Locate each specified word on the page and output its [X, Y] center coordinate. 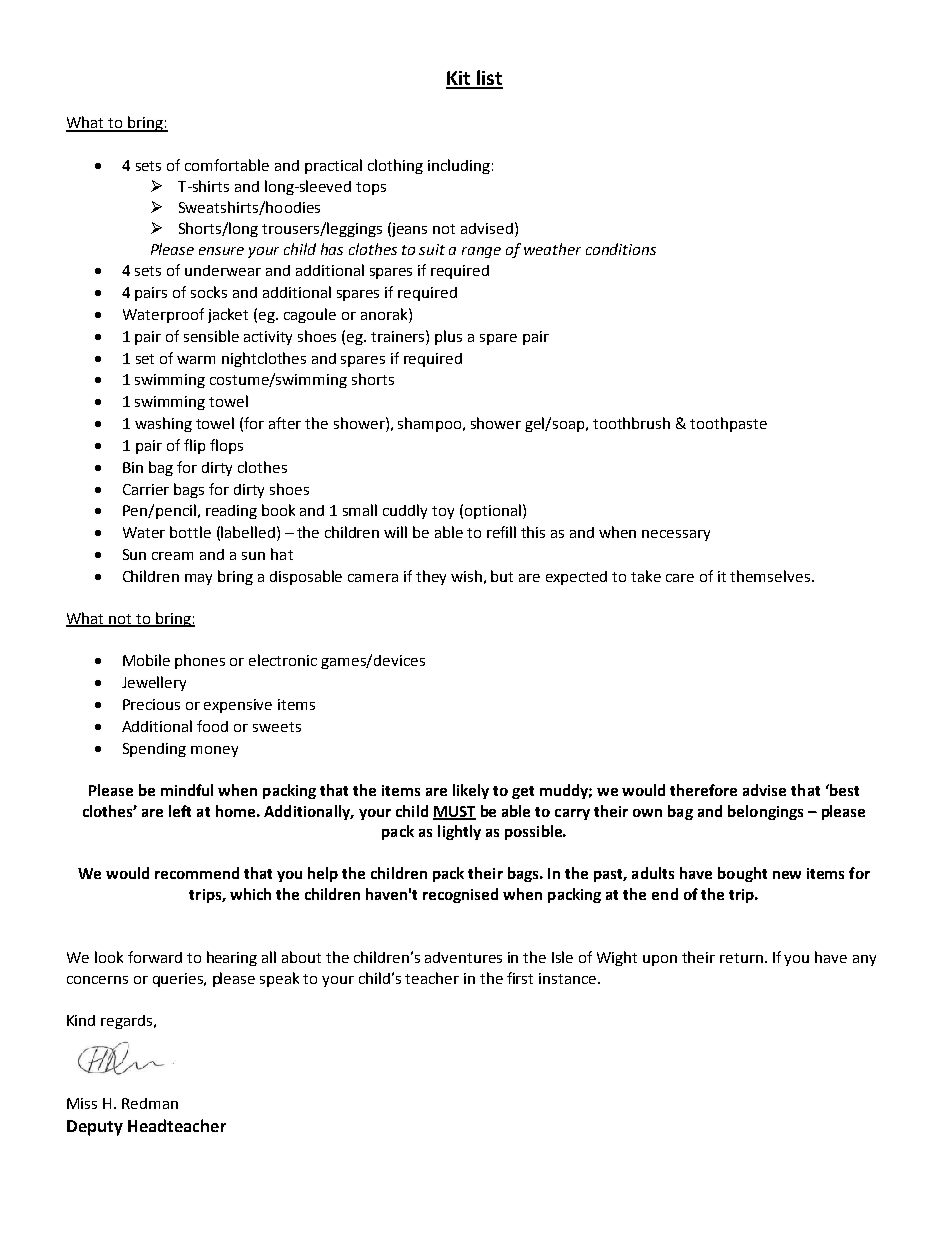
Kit [459, 79]
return [741, 958]
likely [471, 791]
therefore [703, 790]
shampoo [431, 424]
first [520, 978]
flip [194, 446]
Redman [150, 1103]
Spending [154, 750]
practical [333, 166]
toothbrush [631, 423]
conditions [621, 249]
